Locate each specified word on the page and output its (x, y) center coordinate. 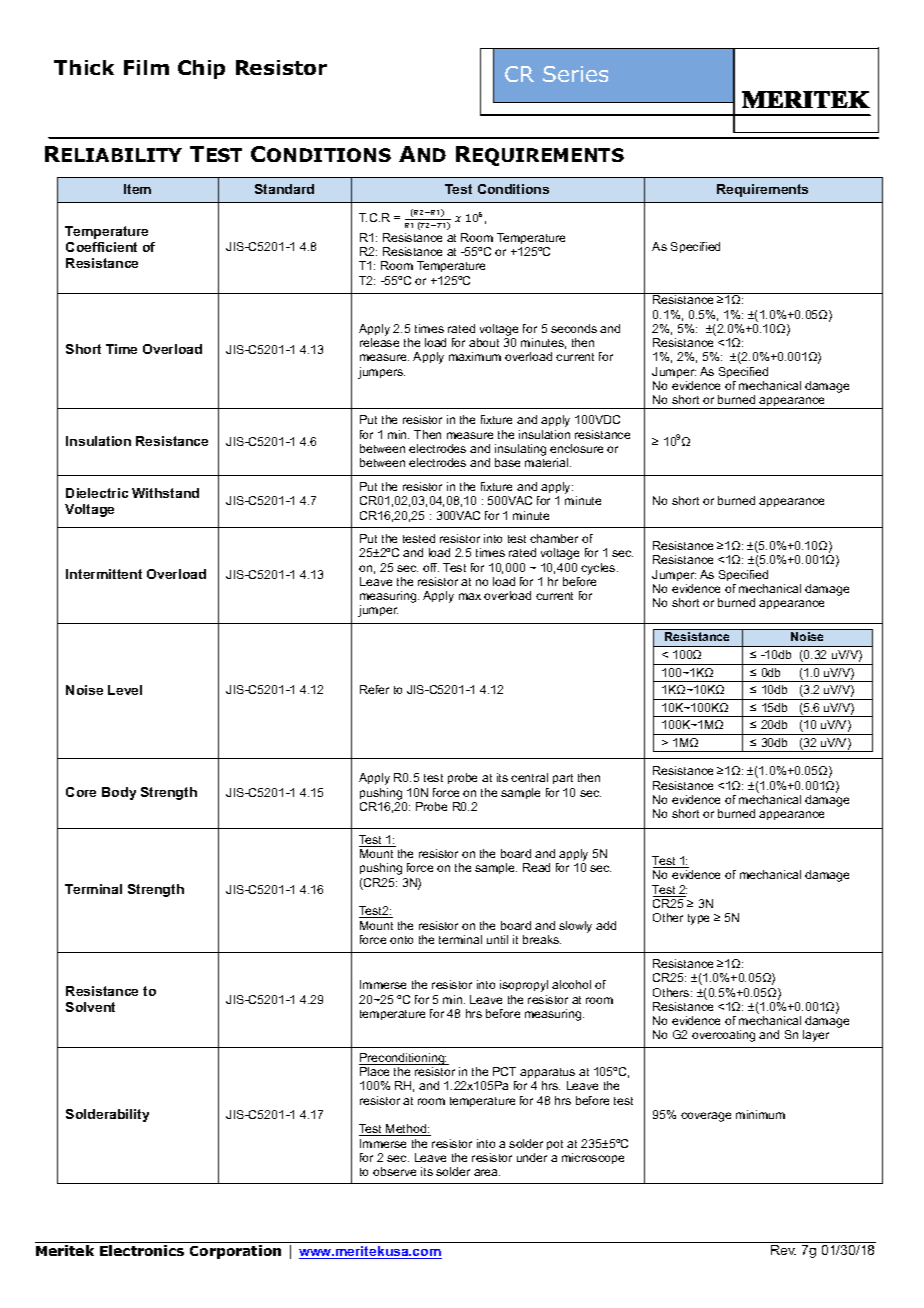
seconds (574, 328)
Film (146, 67)
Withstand (165, 493)
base (507, 462)
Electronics (142, 1250)
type (698, 919)
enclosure (576, 448)
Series (575, 74)
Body (119, 793)
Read (536, 867)
